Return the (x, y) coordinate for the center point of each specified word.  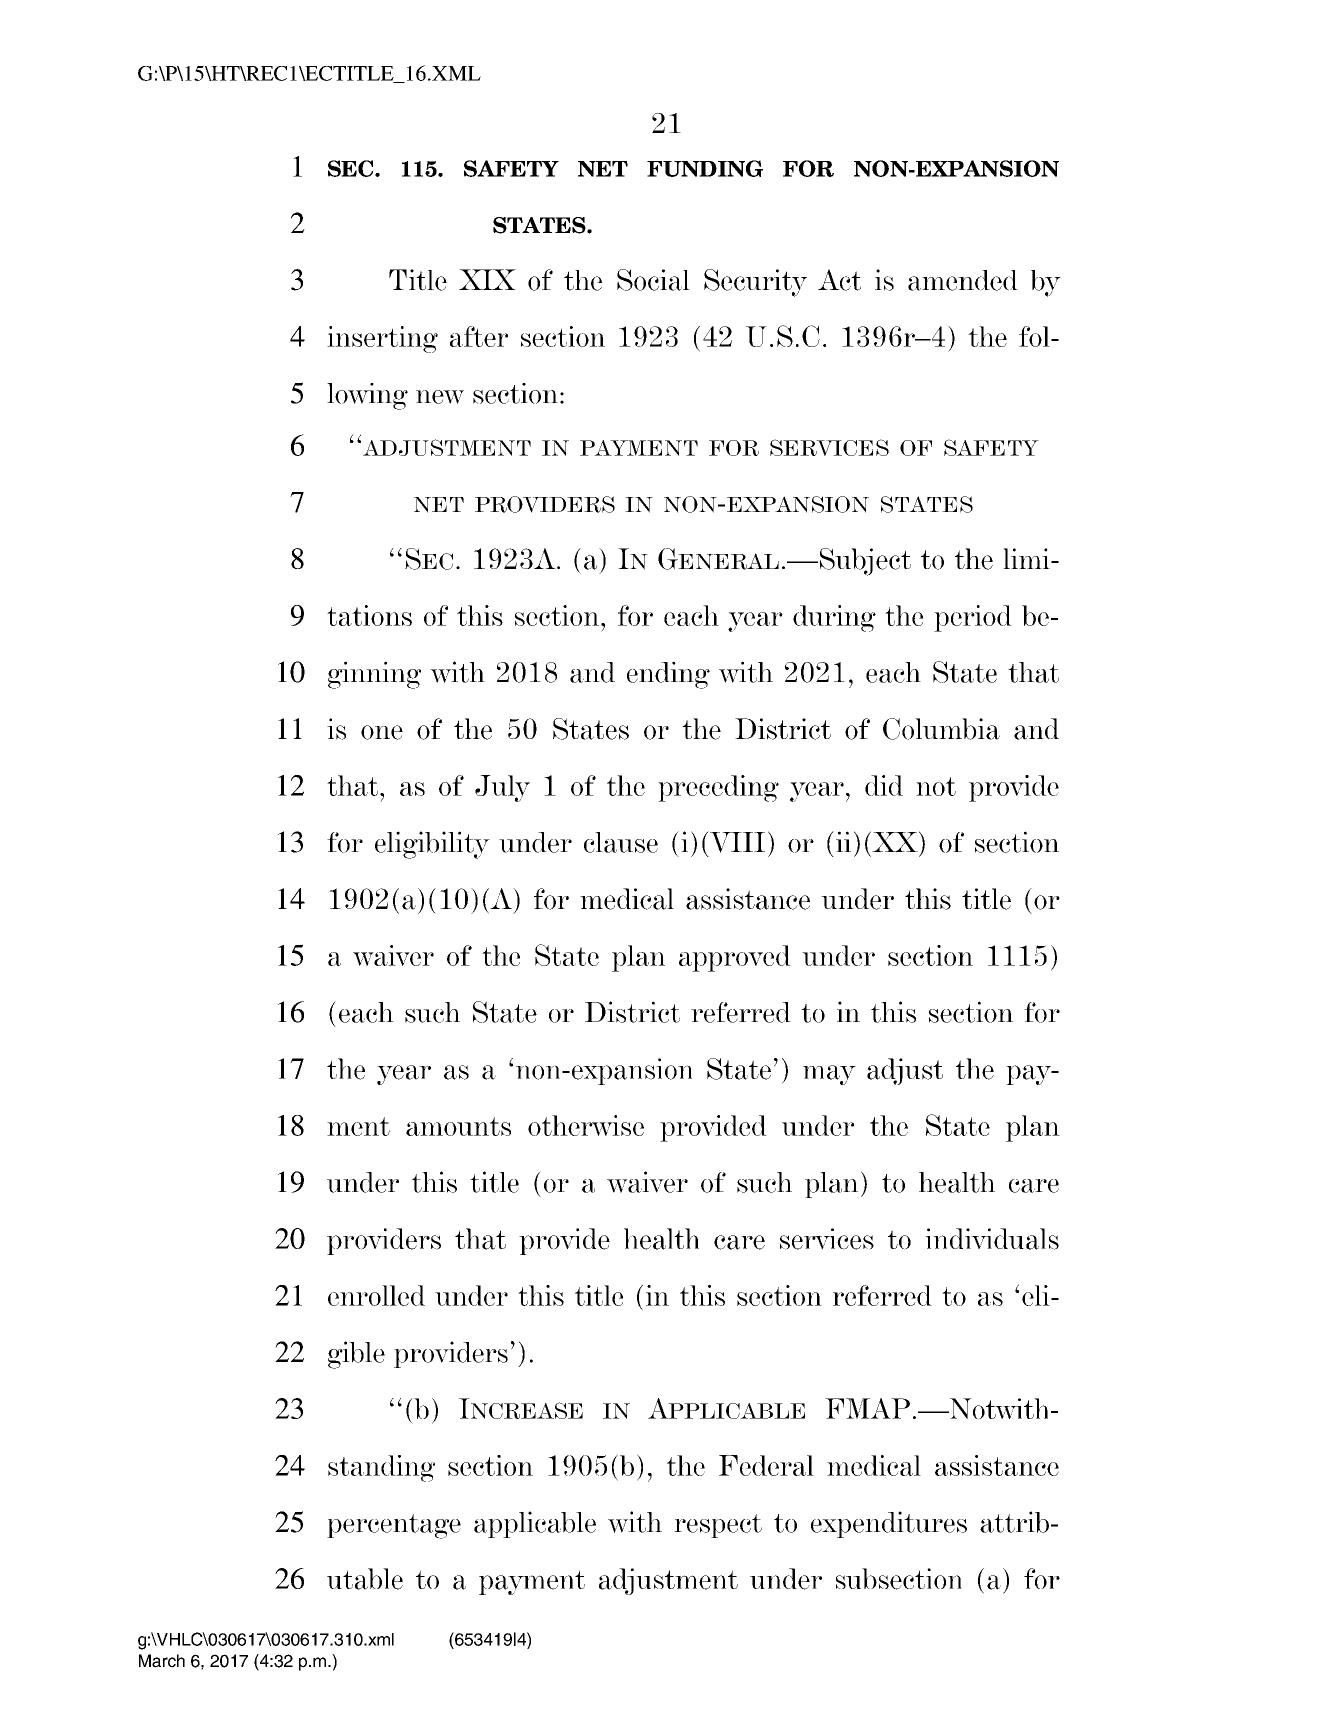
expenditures (889, 1524)
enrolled (376, 1295)
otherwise (586, 1125)
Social (653, 280)
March (162, 1661)
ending (668, 675)
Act (839, 280)
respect (718, 1526)
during (834, 618)
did (884, 785)
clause (621, 842)
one (382, 732)
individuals (992, 1239)
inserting (382, 339)
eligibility (432, 845)
